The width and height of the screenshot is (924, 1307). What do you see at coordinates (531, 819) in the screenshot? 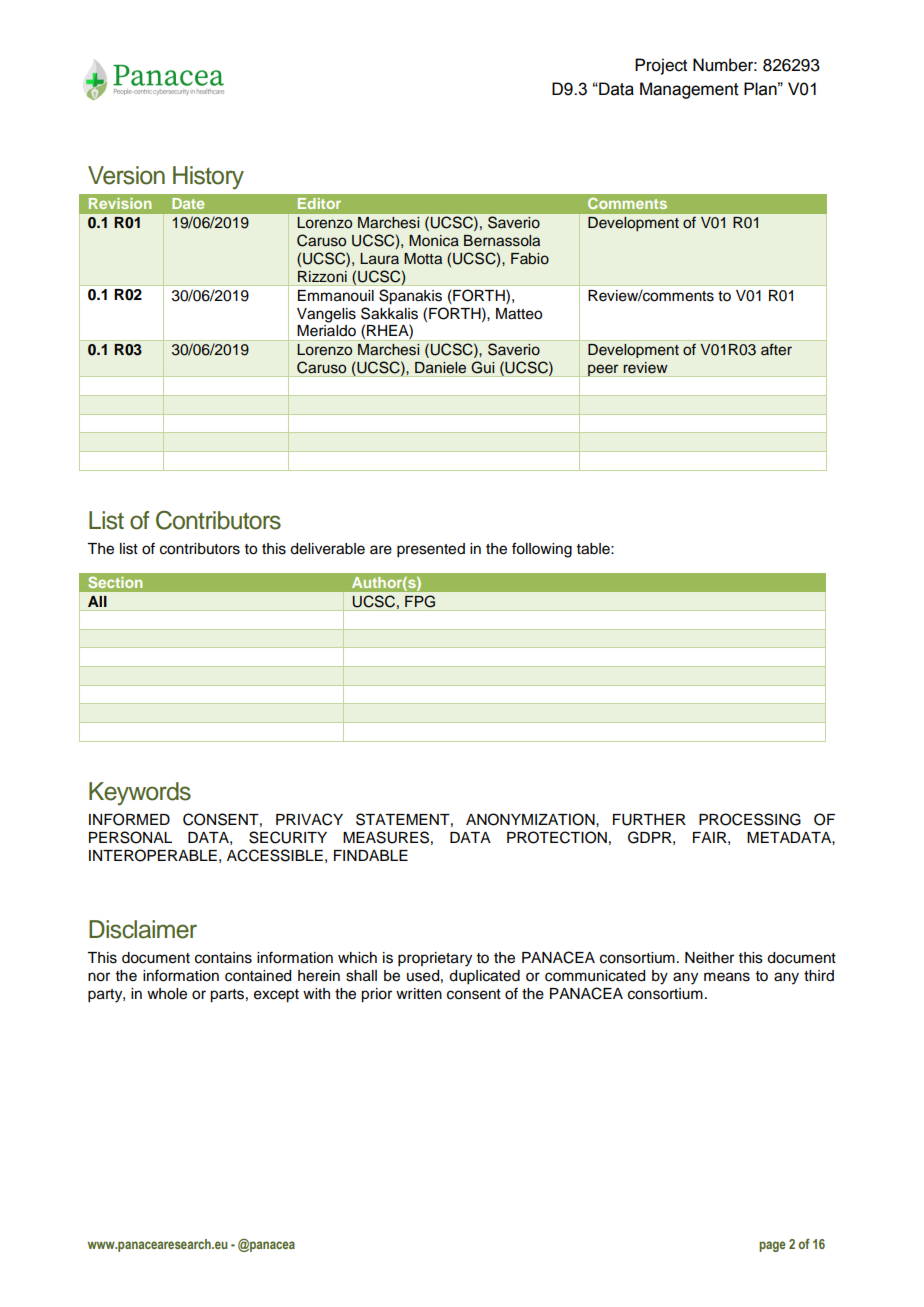
I see `ANONYMIZATION` at bounding box center [531, 819].
